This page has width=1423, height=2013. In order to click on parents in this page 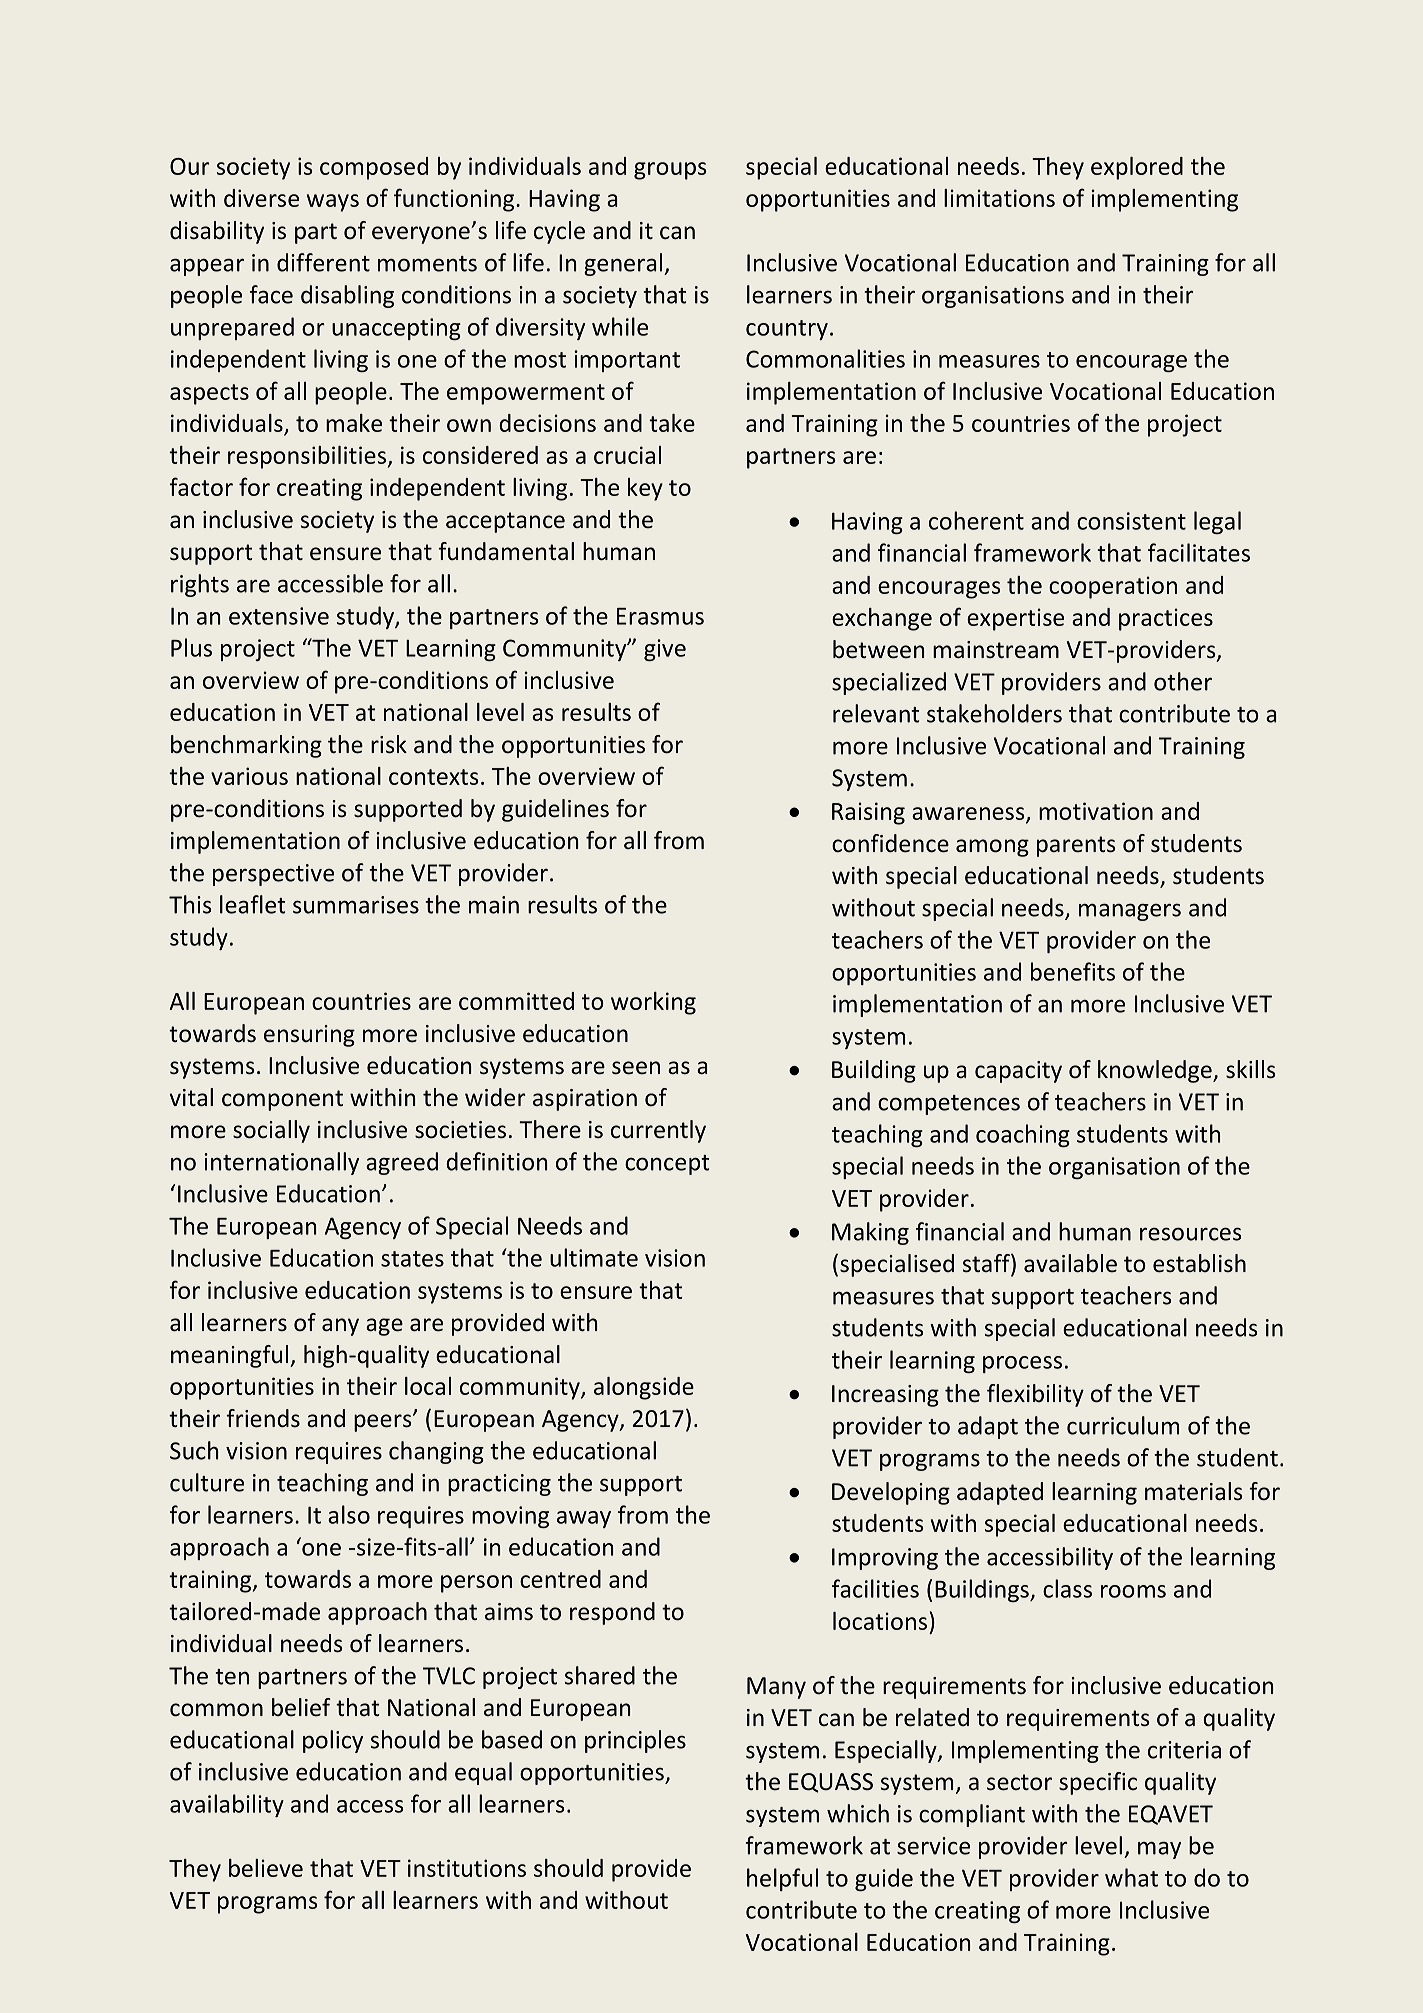, I will do `click(1076, 846)`.
